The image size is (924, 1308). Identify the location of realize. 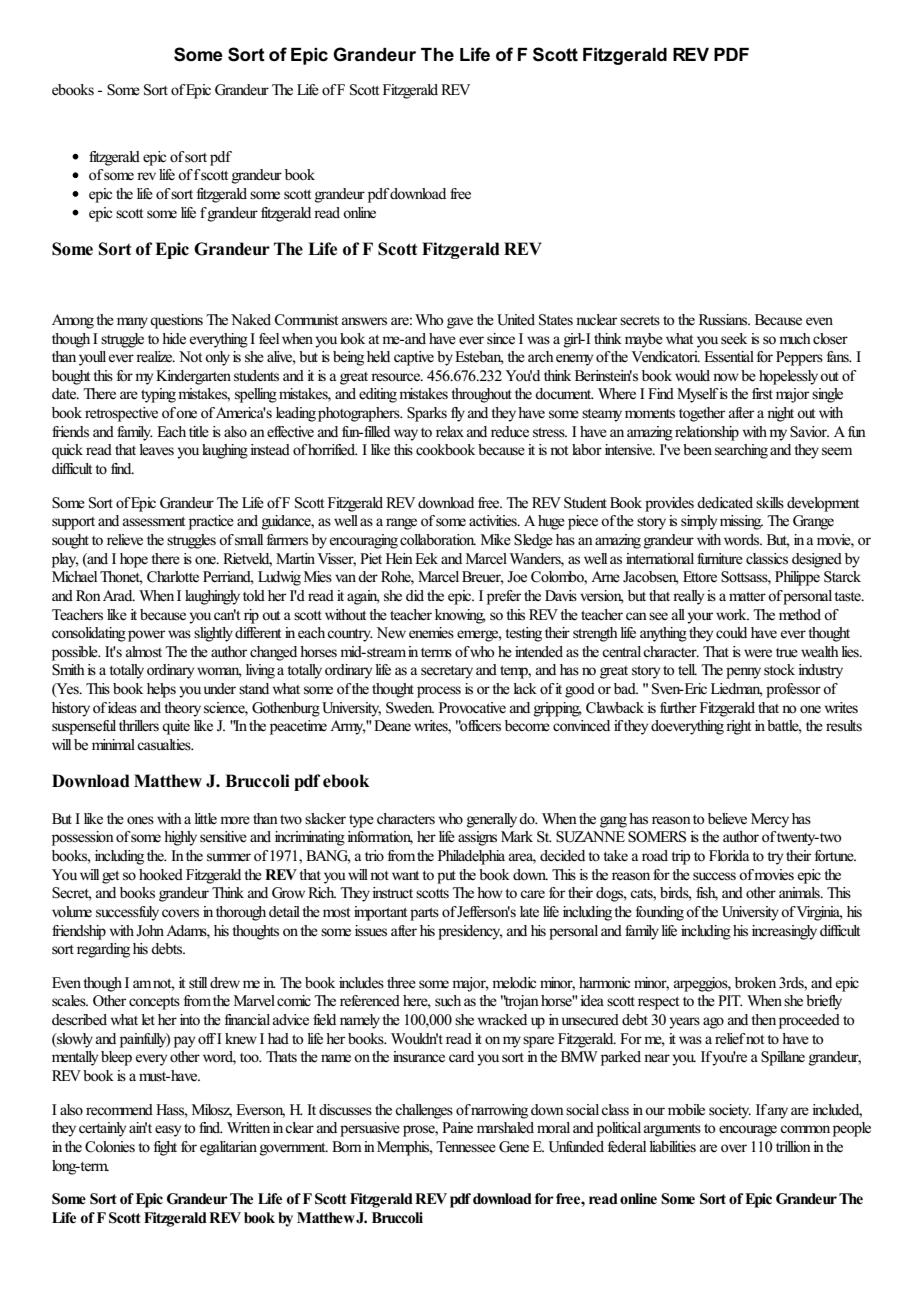
(155, 357).
